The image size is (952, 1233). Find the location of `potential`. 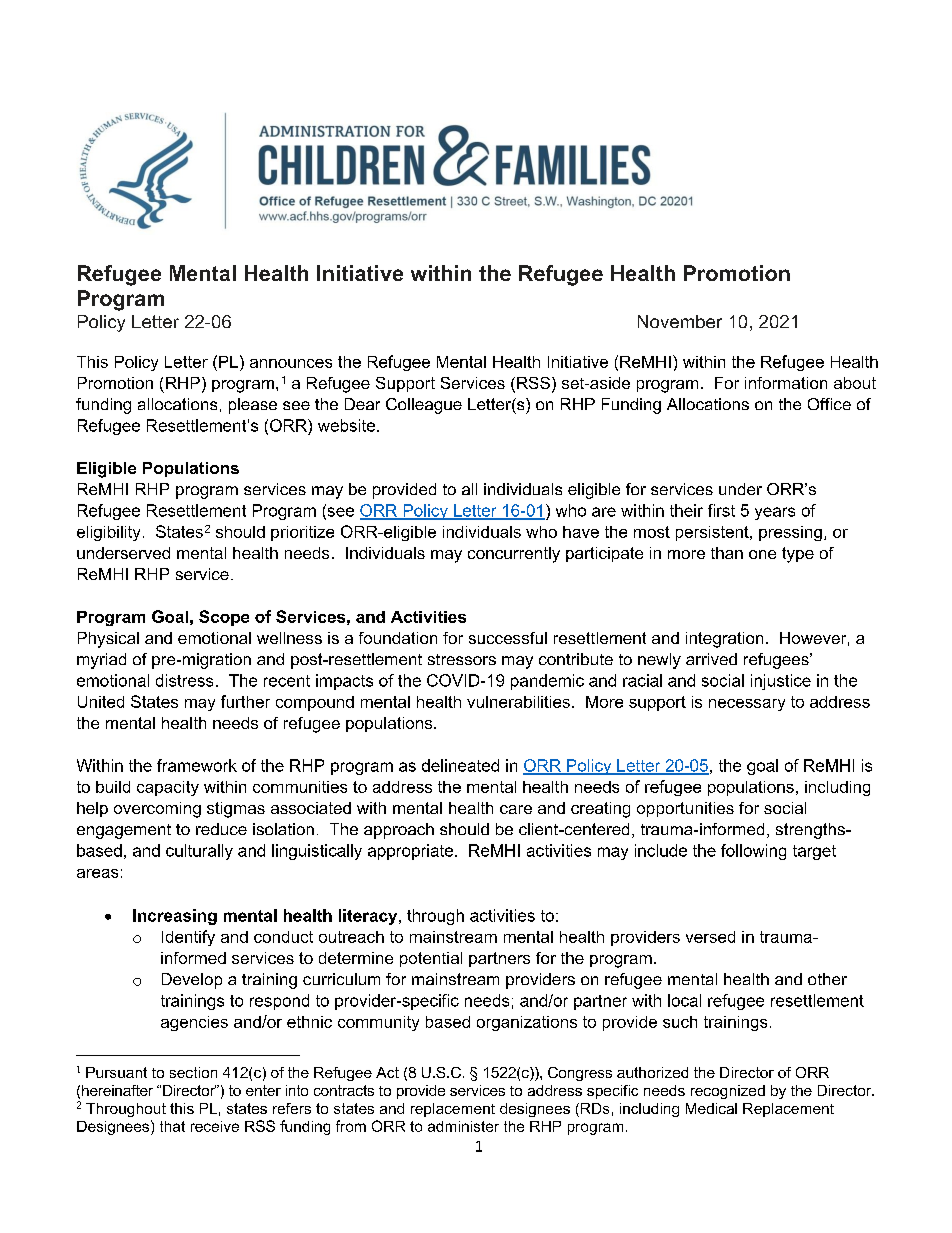

potential is located at coordinates (431, 959).
